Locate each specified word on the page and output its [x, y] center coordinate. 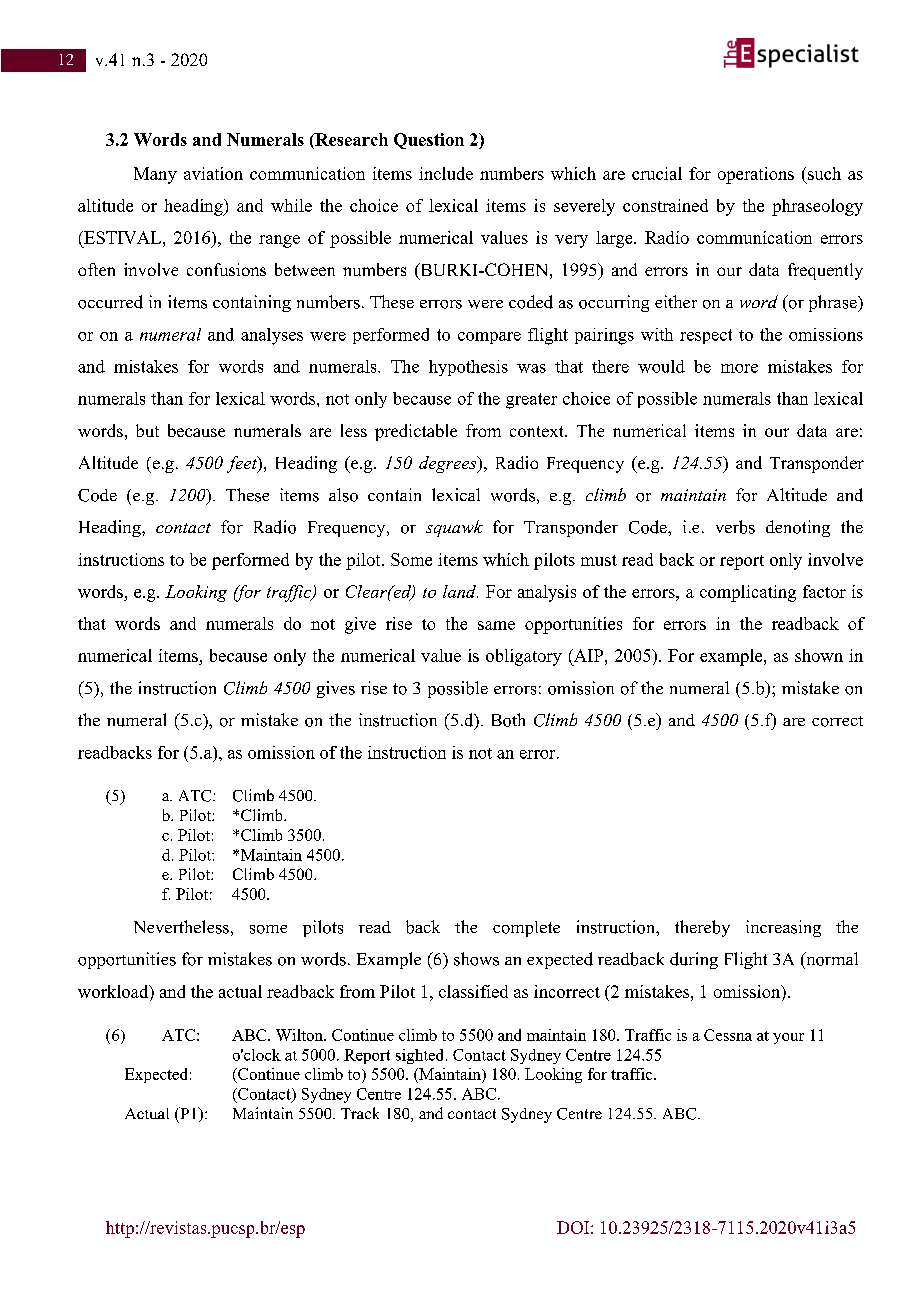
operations [756, 175]
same [496, 625]
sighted [421, 1056]
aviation [213, 173]
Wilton [300, 1035]
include [446, 173]
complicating [748, 593]
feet [243, 464]
